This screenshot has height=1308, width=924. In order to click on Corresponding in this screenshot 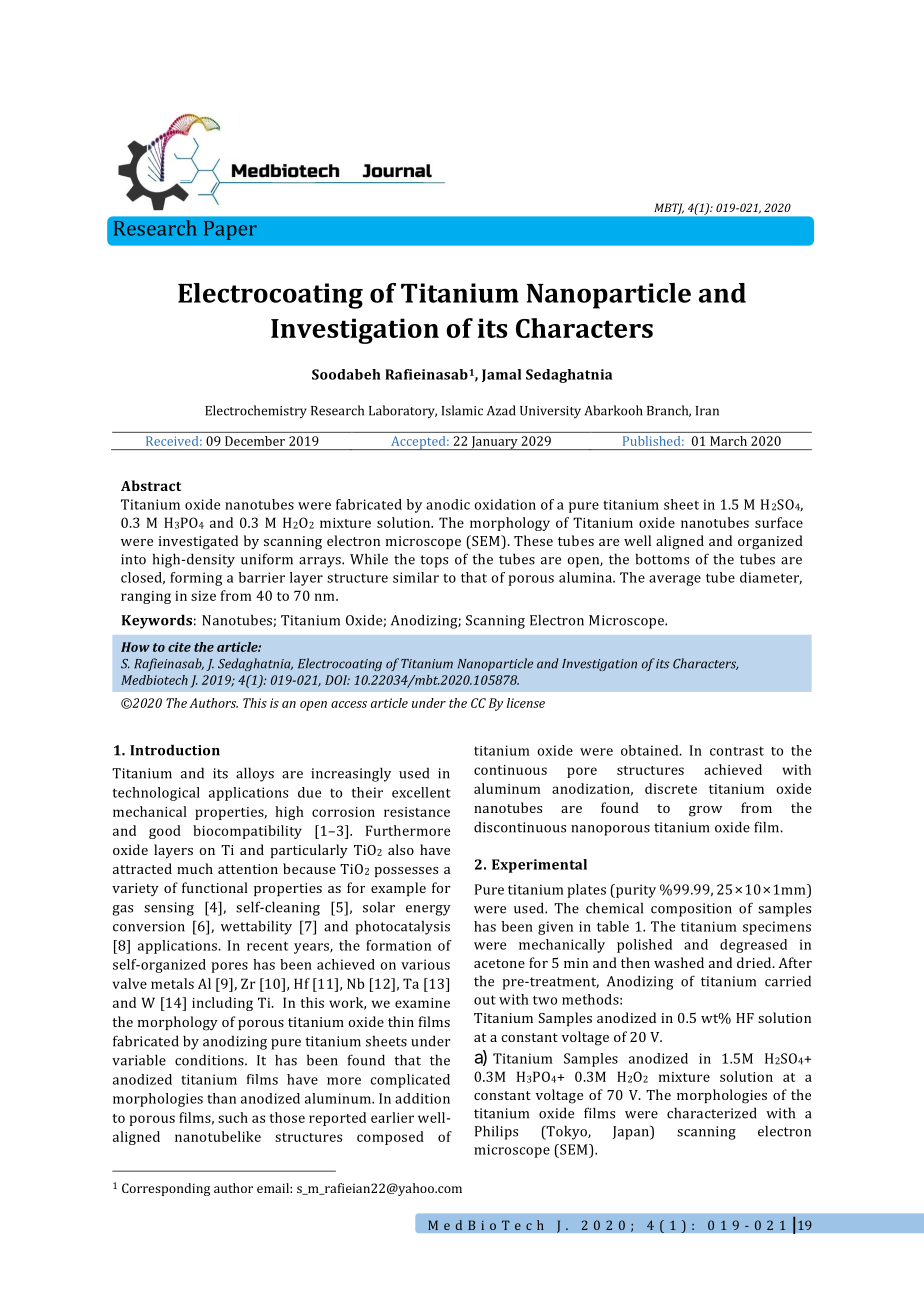, I will do `click(166, 1189)`.
